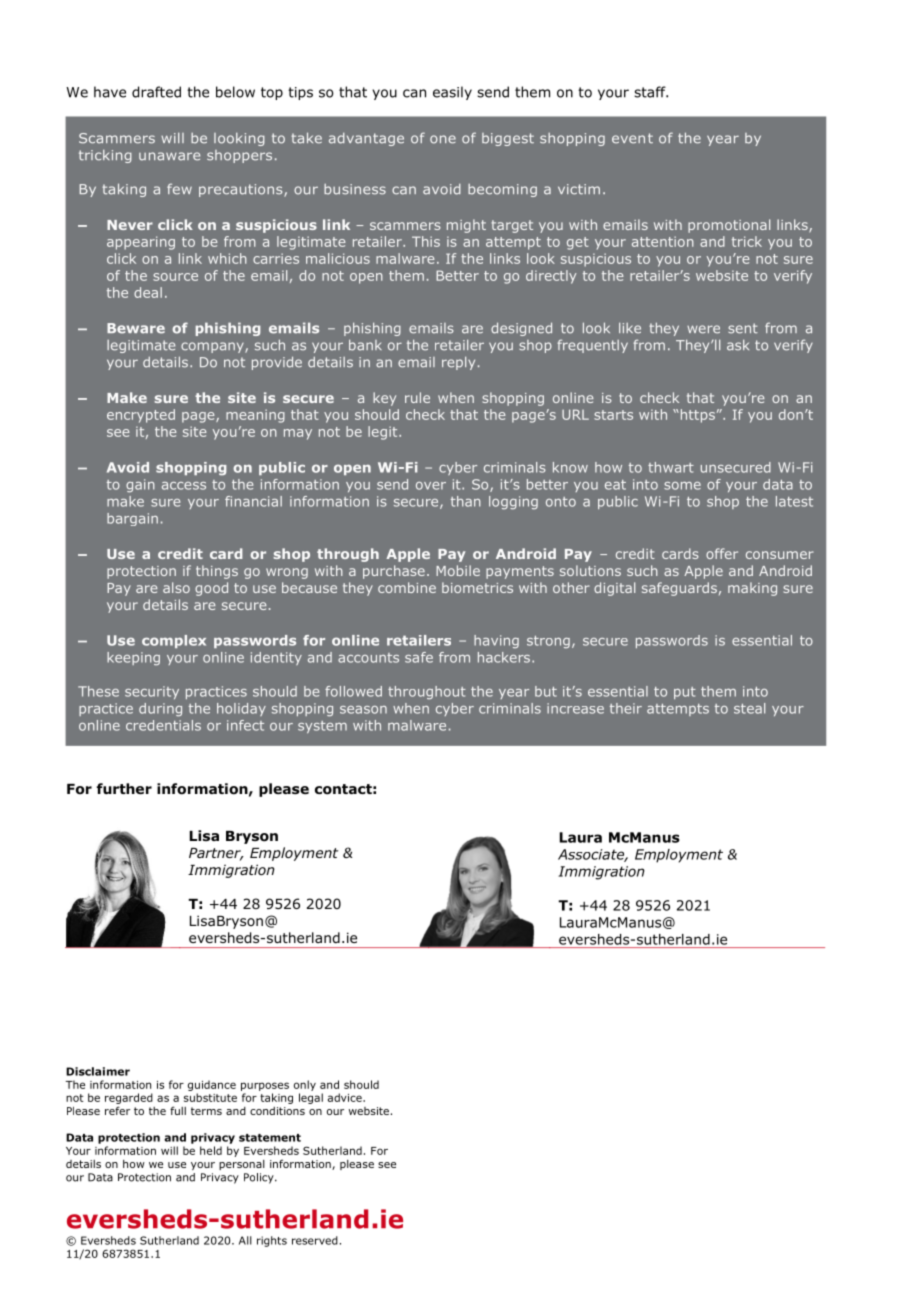 This screenshot has height=1308, width=924. I want to click on unaware, so click(169, 156).
